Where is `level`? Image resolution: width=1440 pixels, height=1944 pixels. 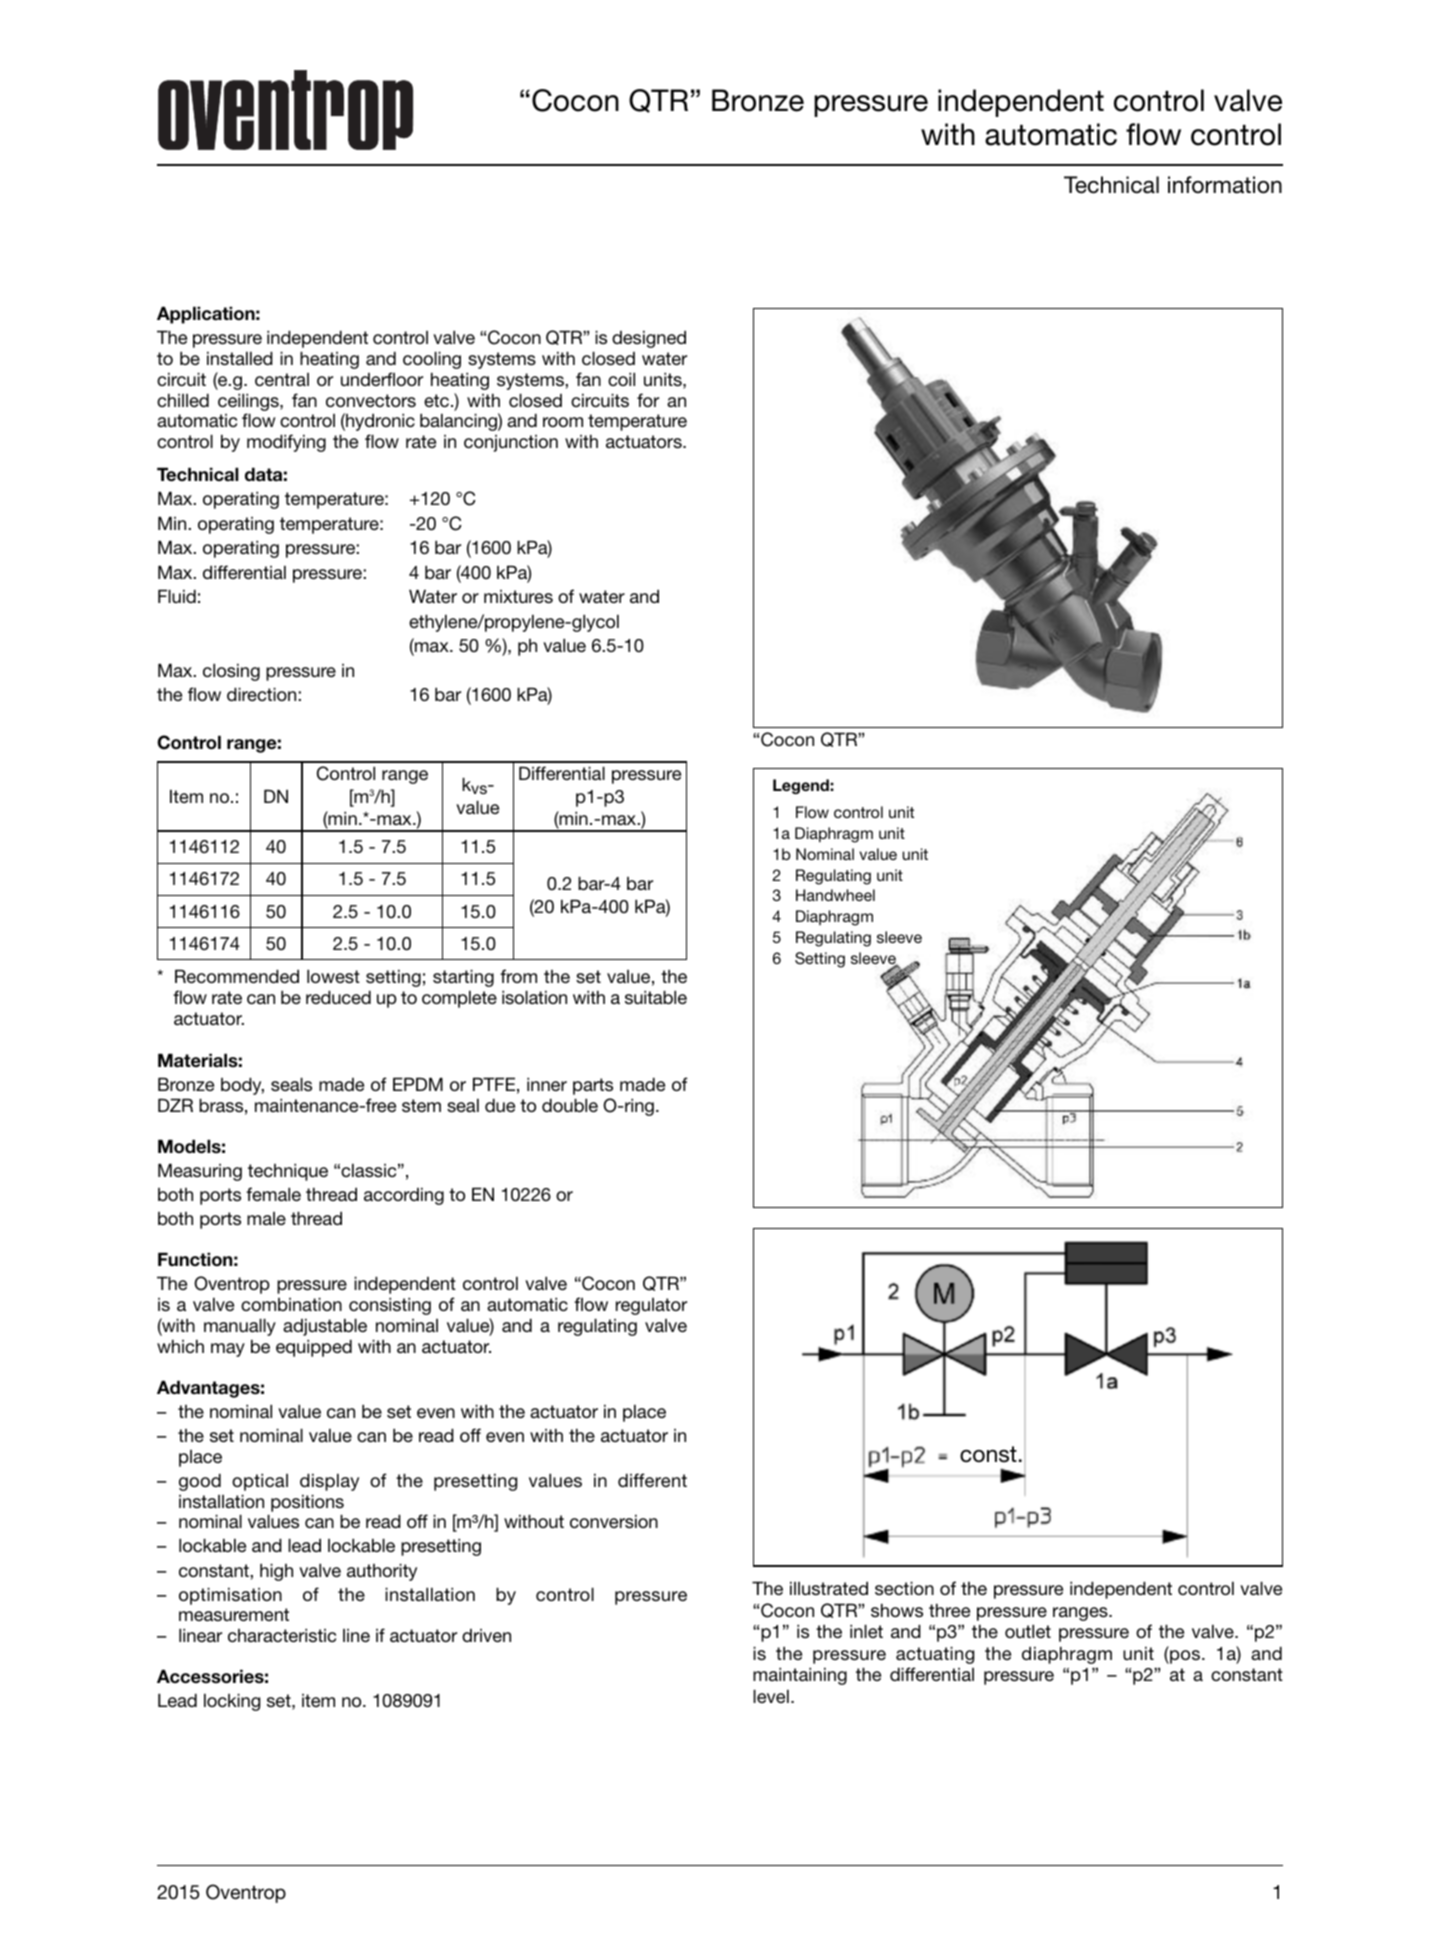
level is located at coordinates (771, 1696).
